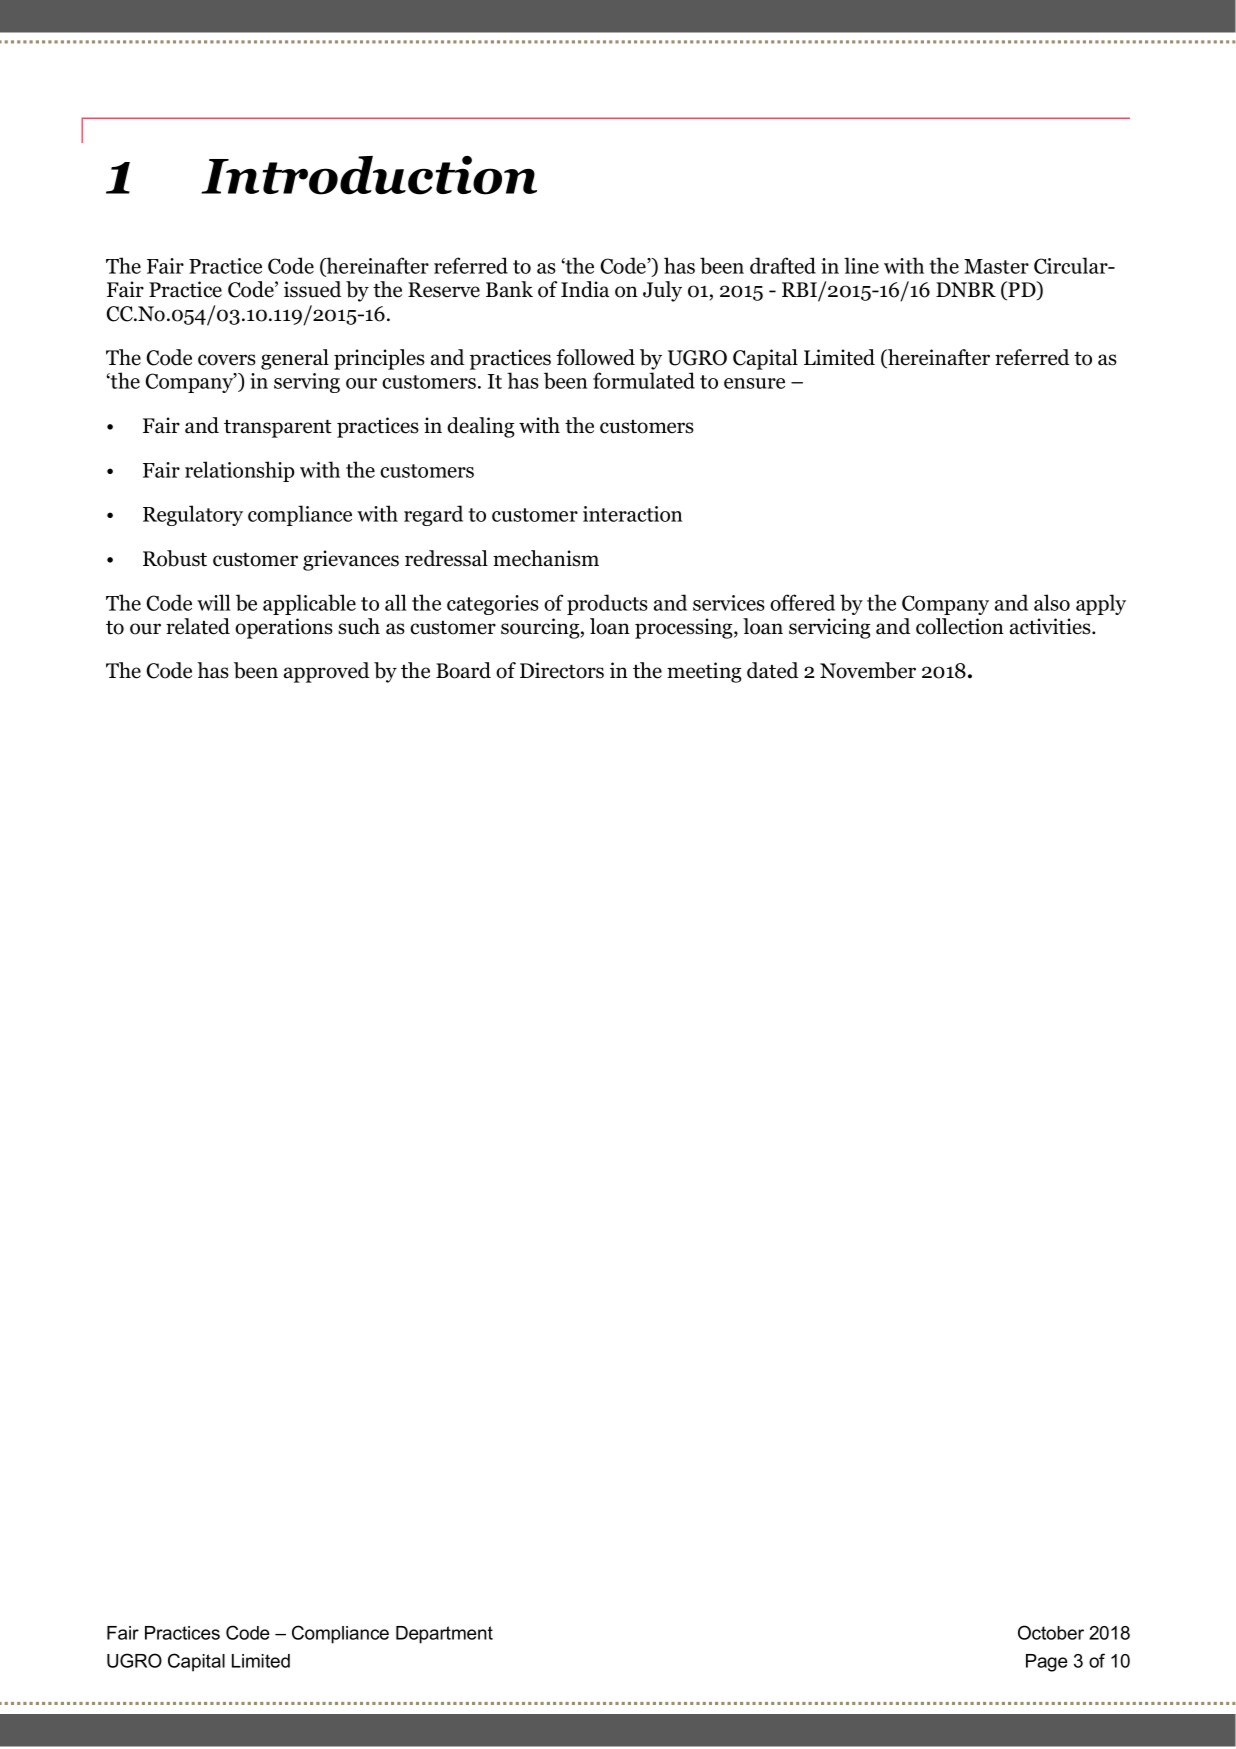  Describe the element at coordinates (996, 266) in the screenshot. I see `Master` at that location.
